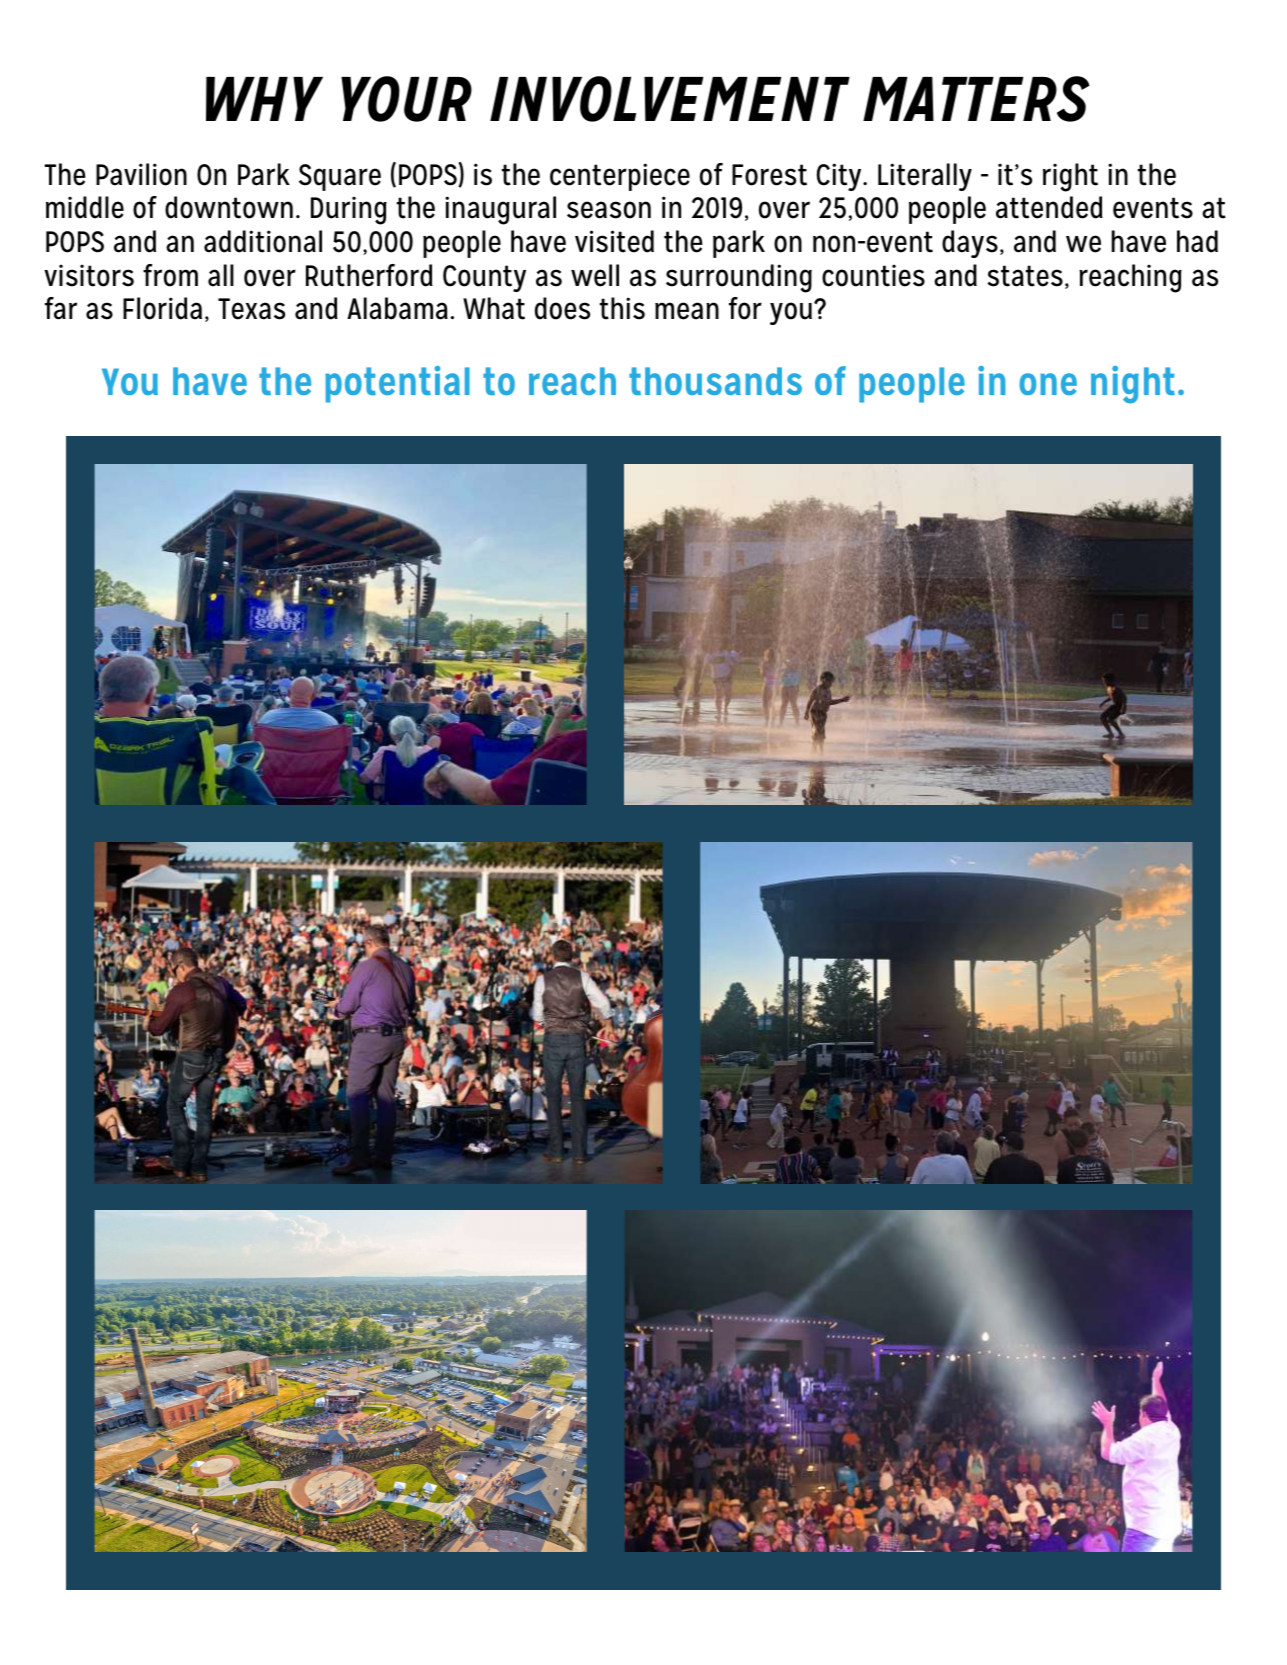 The image size is (1287, 1665). What do you see at coordinates (1070, 177) in the document?
I see `right` at bounding box center [1070, 177].
